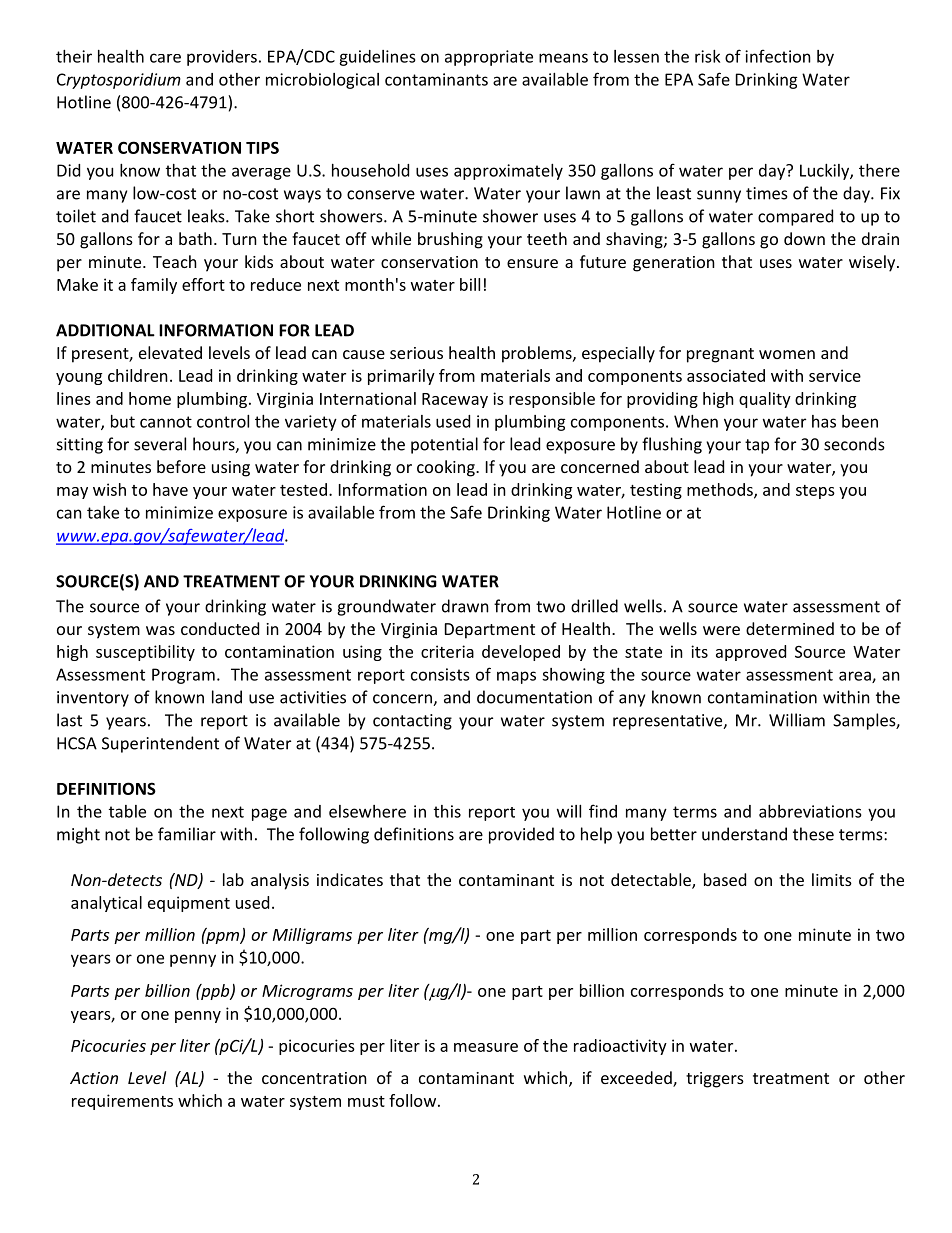 This screenshot has height=1233, width=952. I want to click on care, so click(165, 58).
